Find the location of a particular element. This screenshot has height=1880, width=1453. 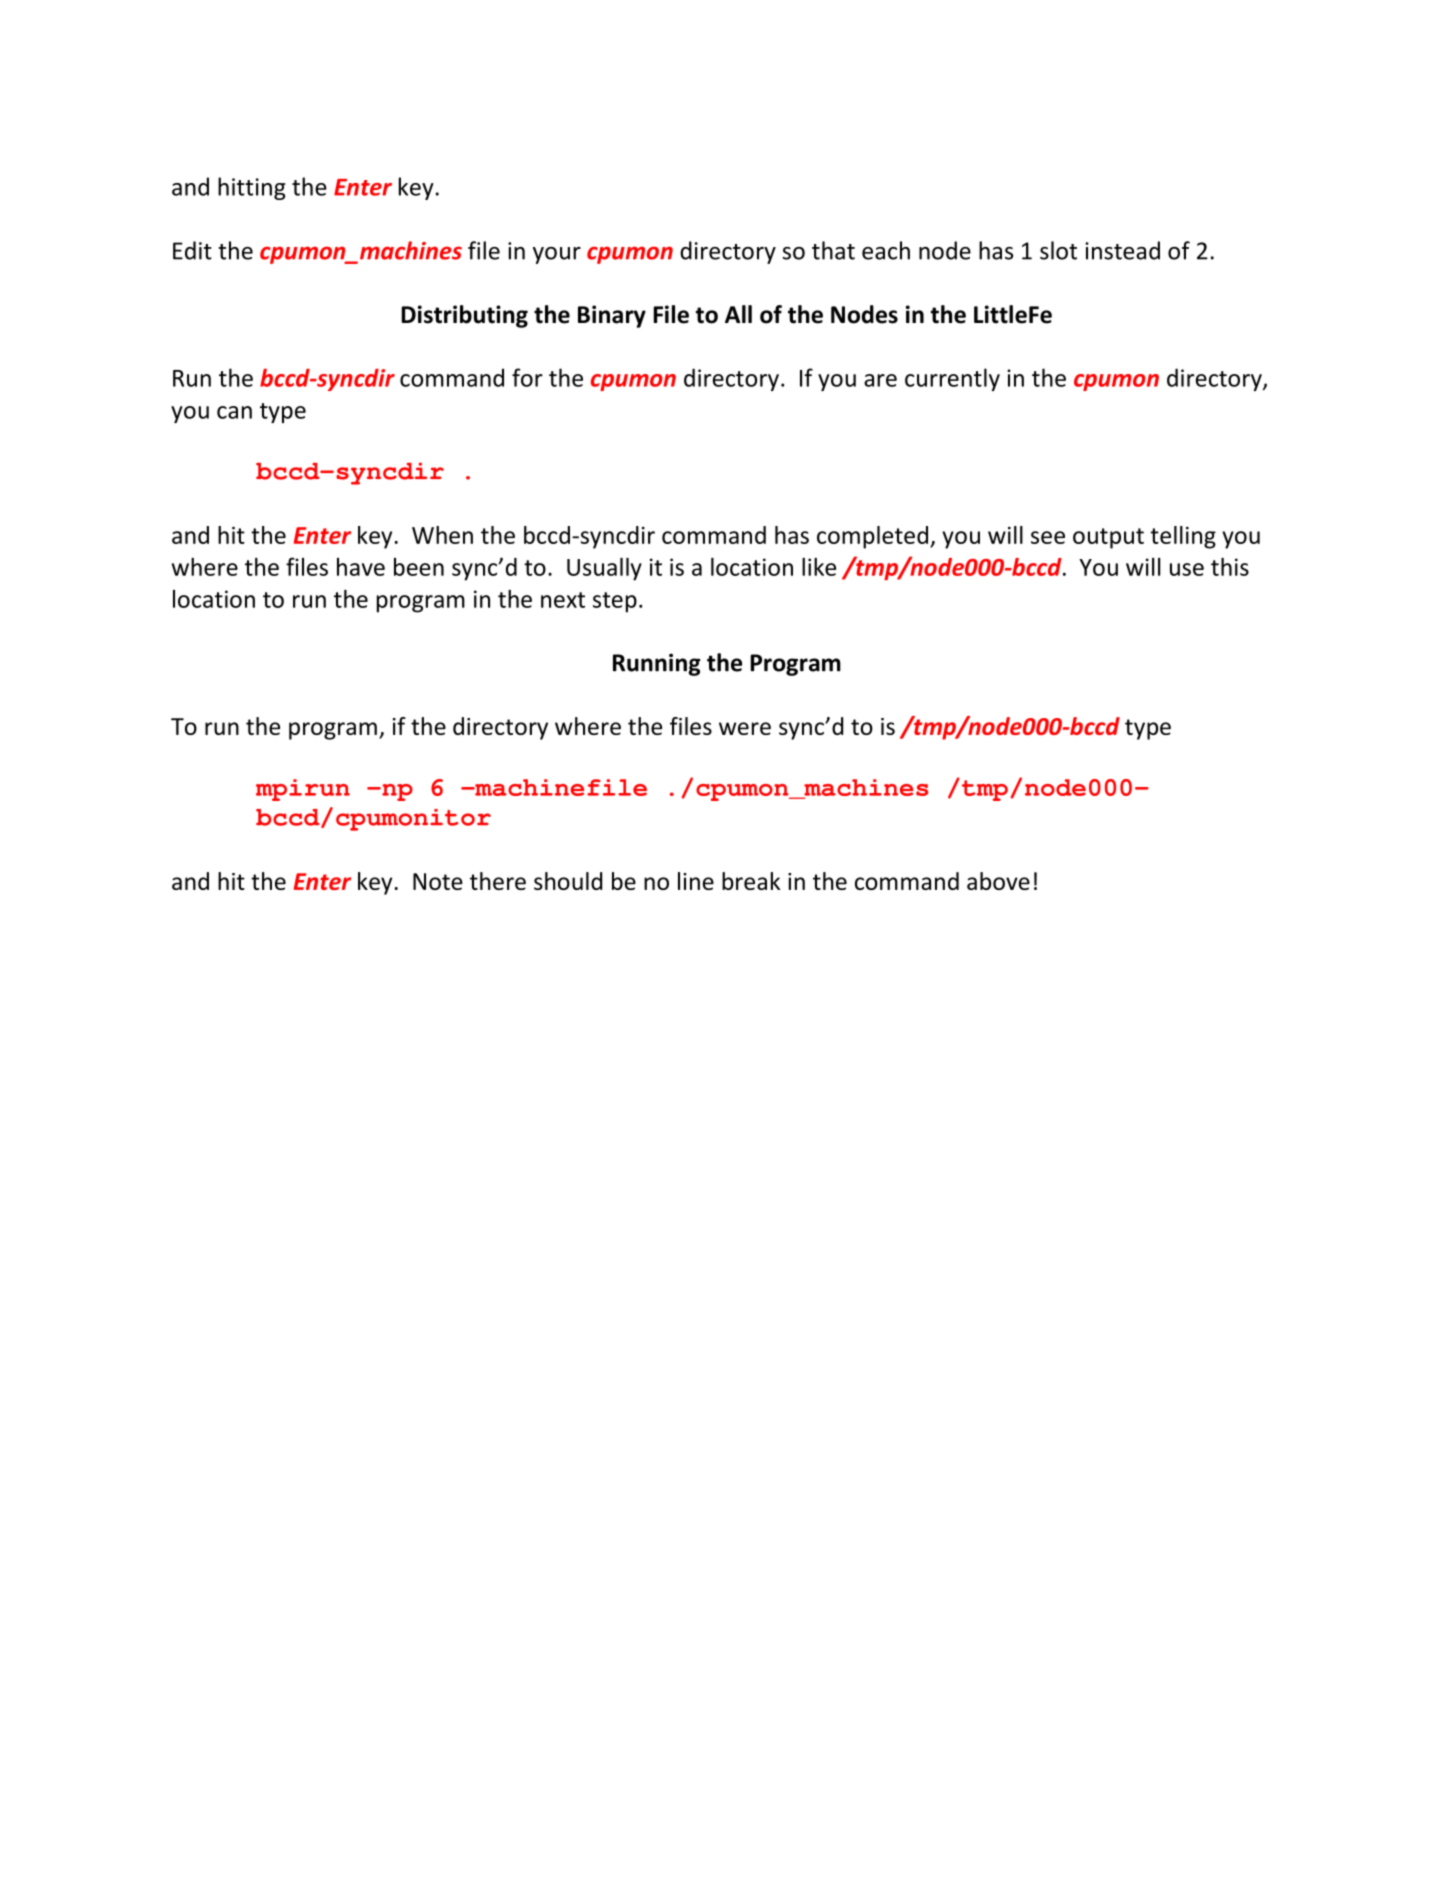

hitting is located at coordinates (252, 188).
